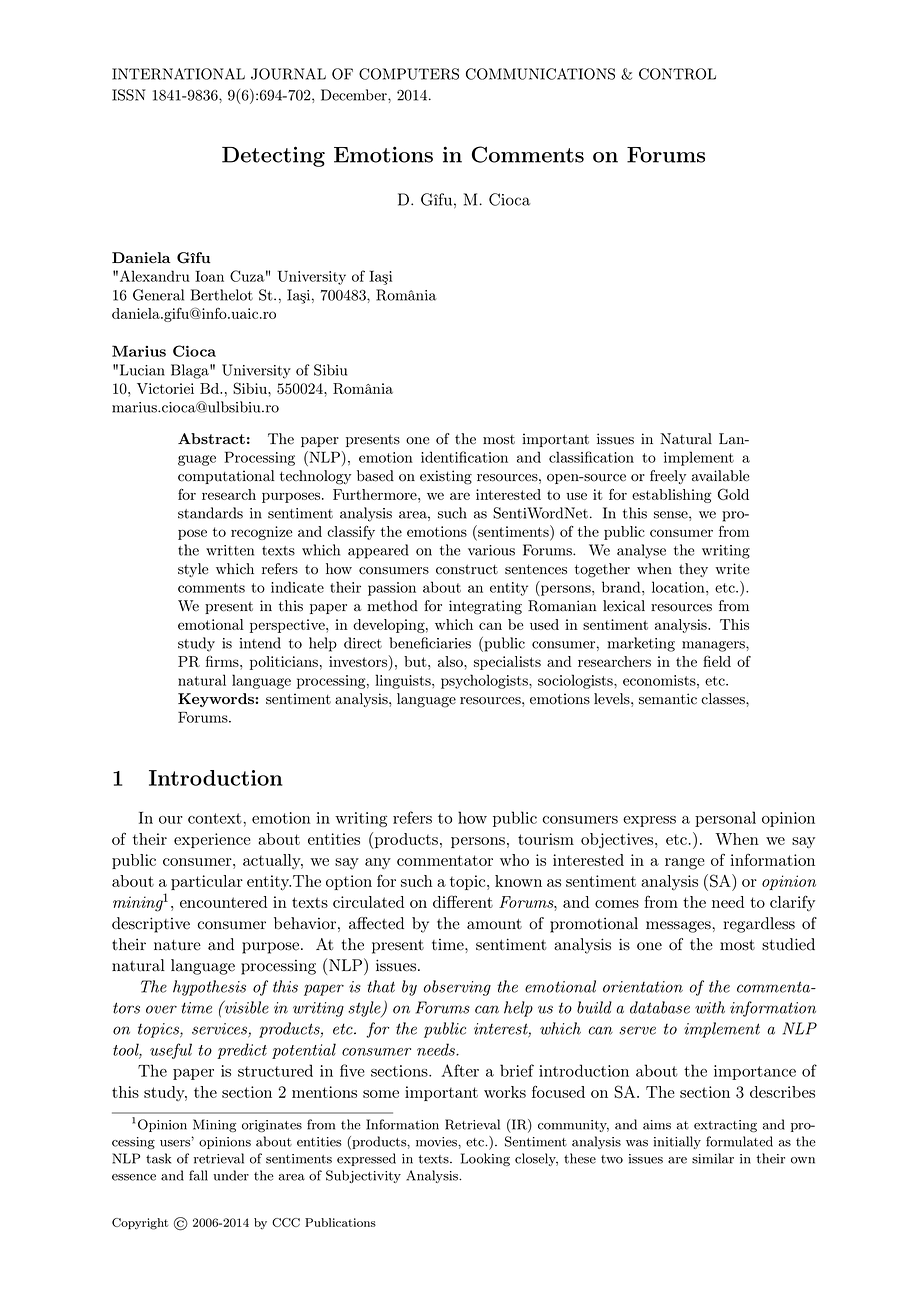 The height and width of the screenshot is (1308, 924). What do you see at coordinates (178, 74) in the screenshot?
I see `INTERNATIONAL` at bounding box center [178, 74].
